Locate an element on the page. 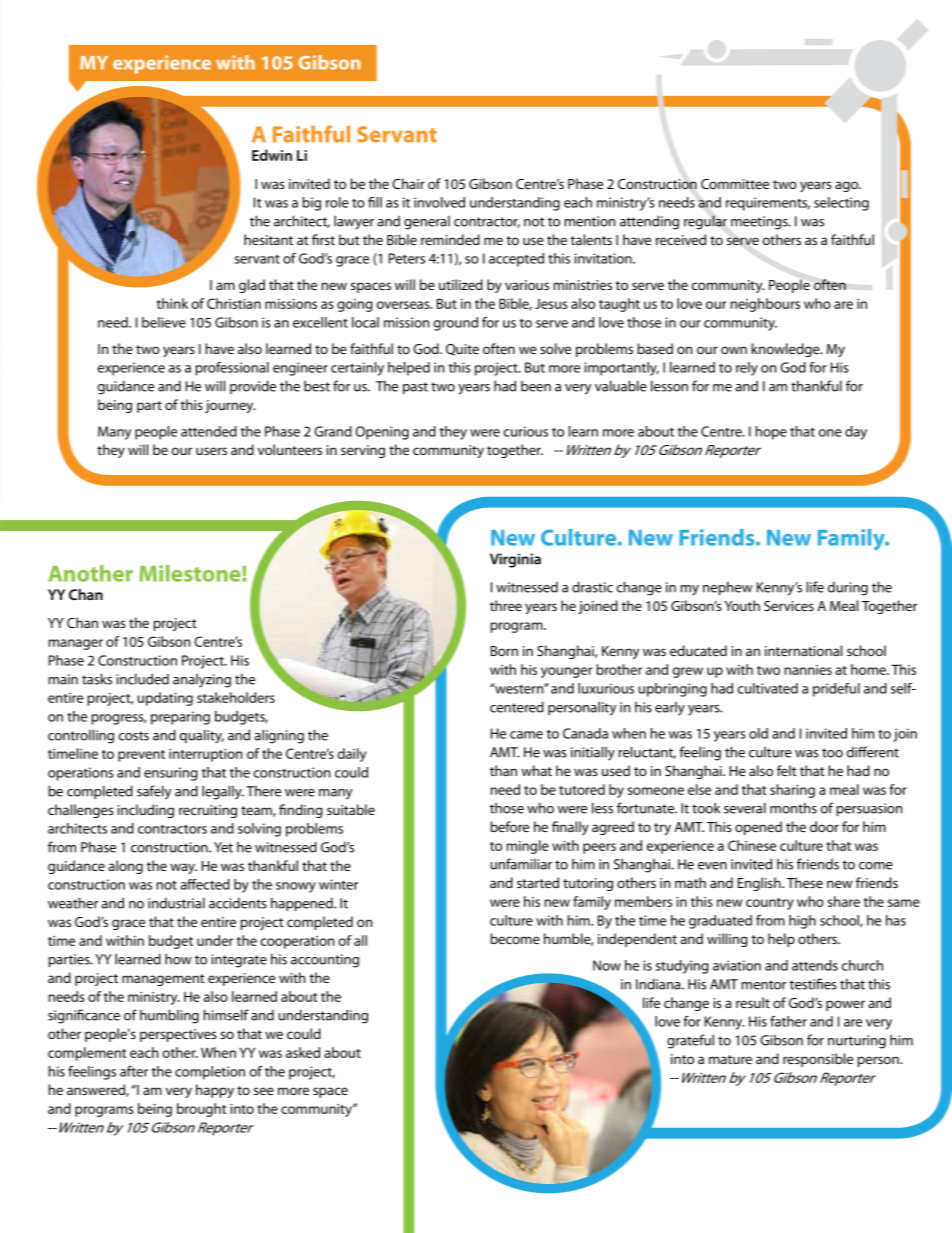  Edwin is located at coordinates (272, 155).
